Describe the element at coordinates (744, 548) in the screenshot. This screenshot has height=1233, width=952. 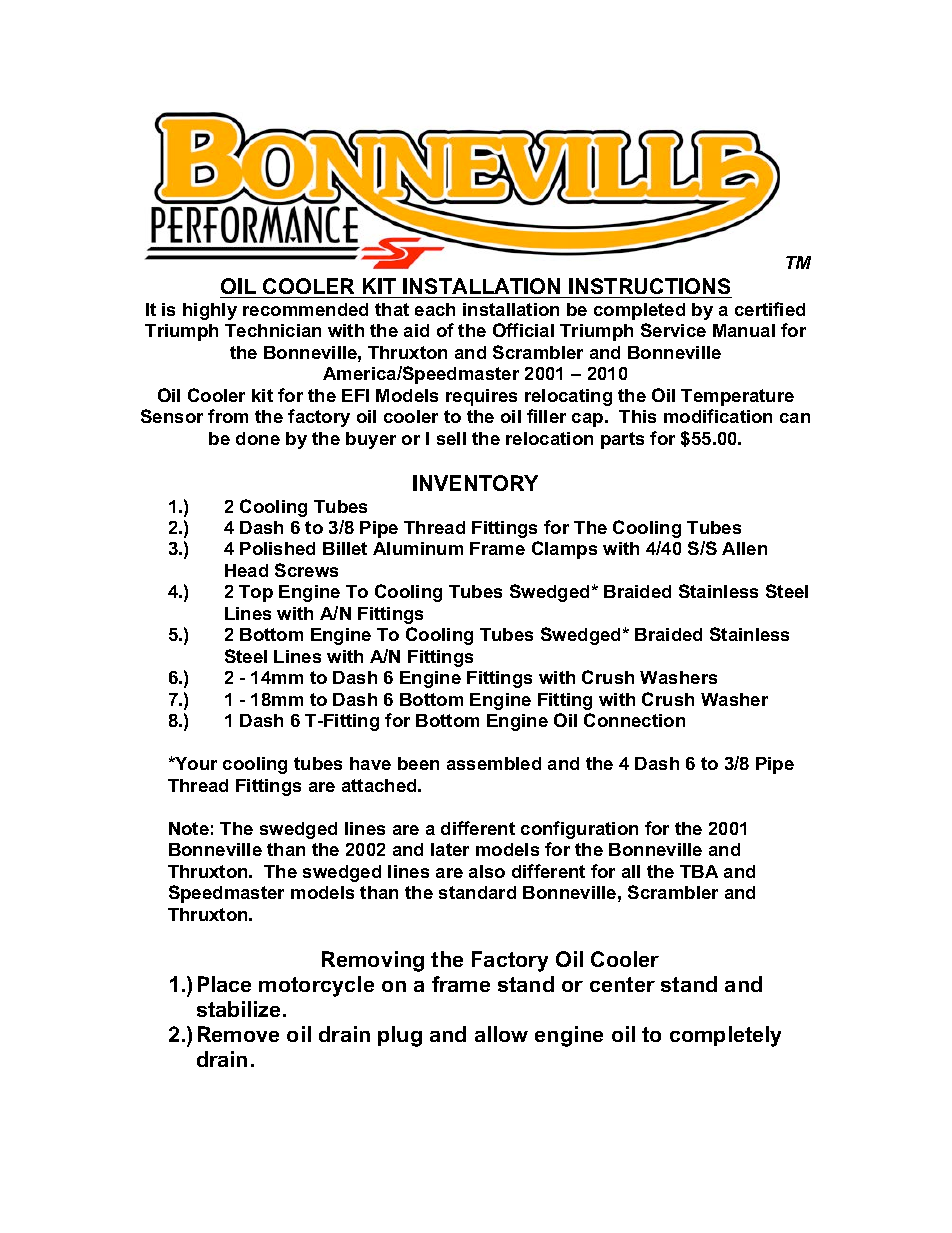
I see `Allen` at that location.
